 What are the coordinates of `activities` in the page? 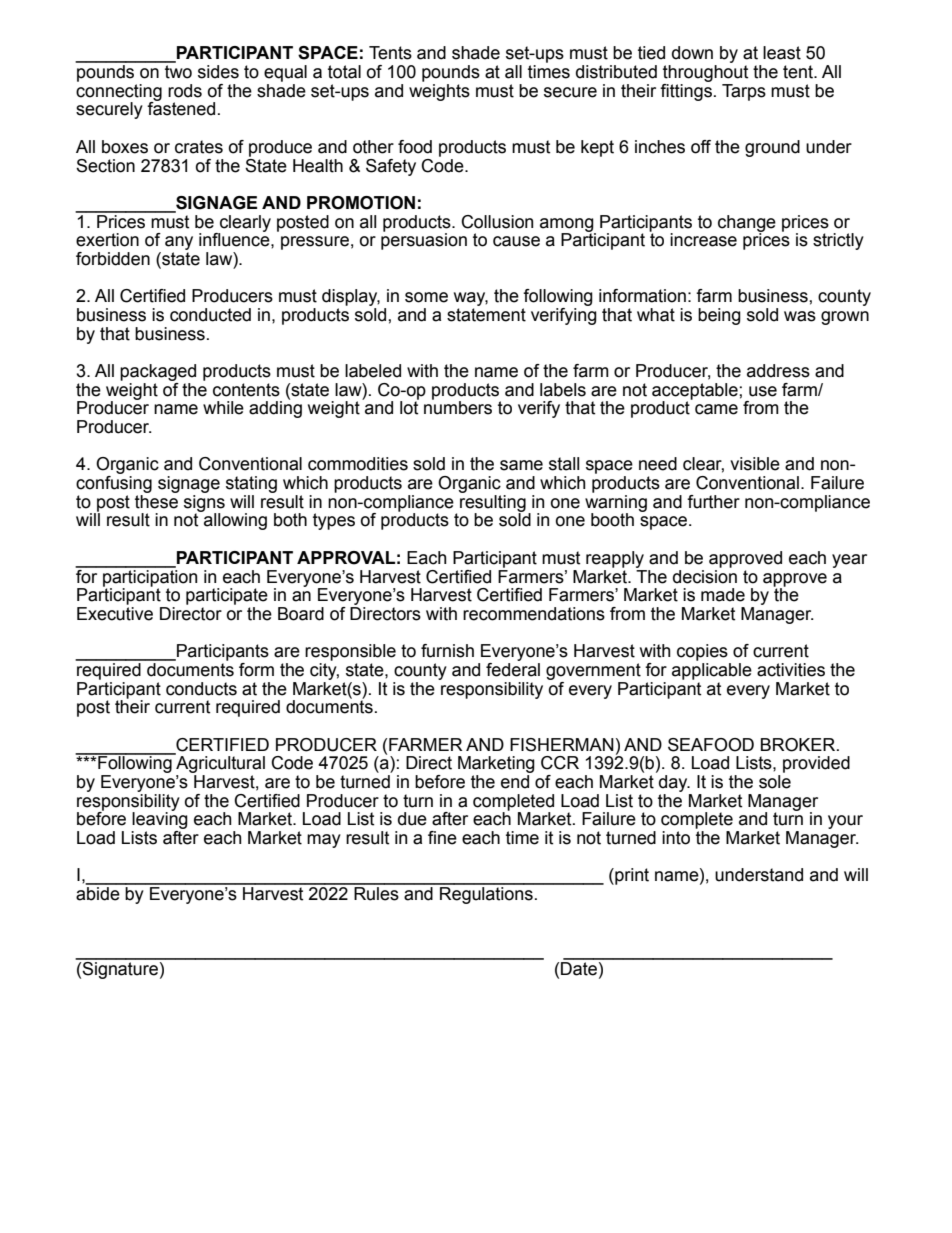 It's located at (791, 670).
